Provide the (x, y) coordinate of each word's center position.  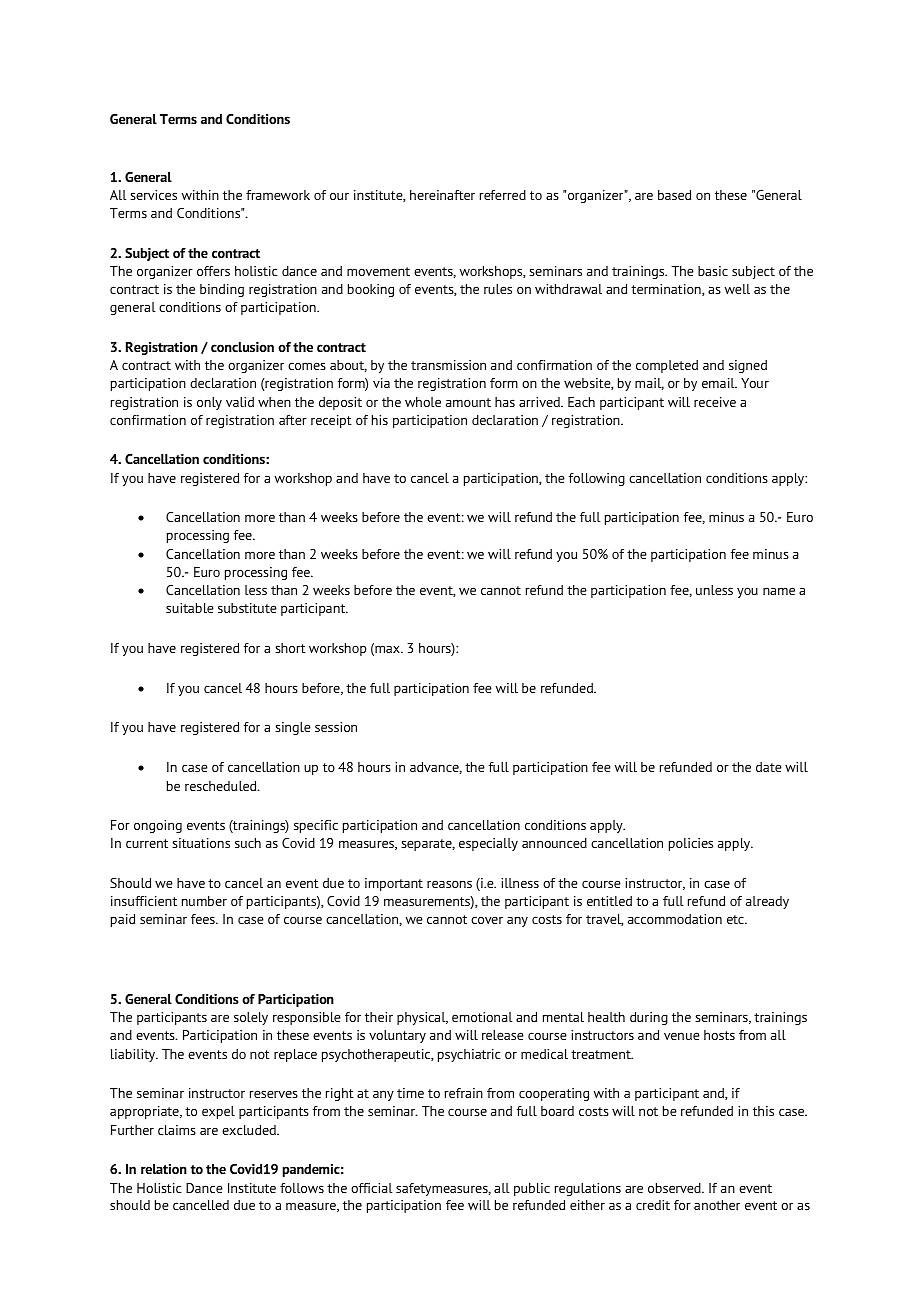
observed (675, 1188)
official (372, 1188)
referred (503, 195)
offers (213, 271)
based (674, 195)
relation (164, 1169)
